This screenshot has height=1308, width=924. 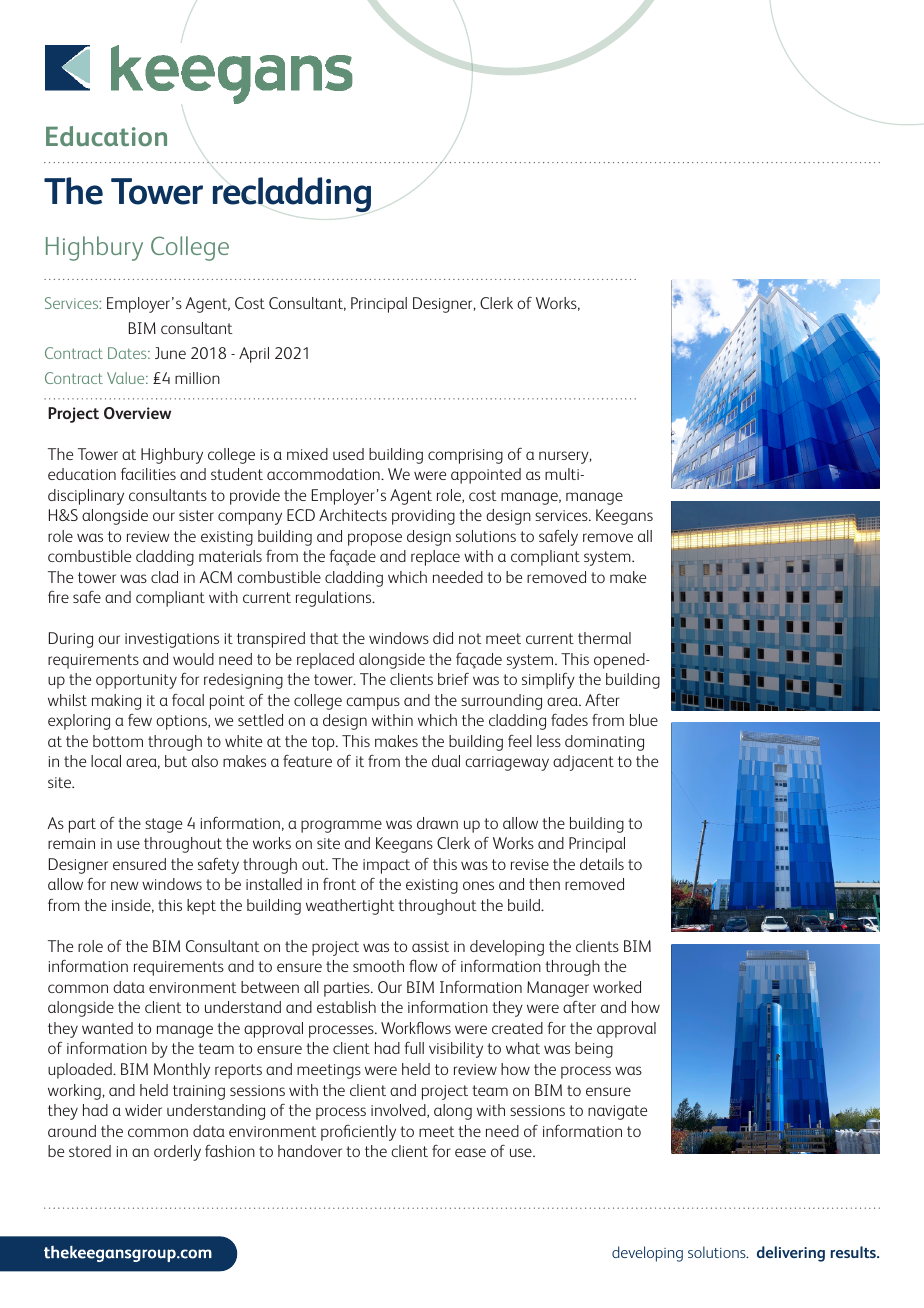 What do you see at coordinates (163, 825) in the screenshot?
I see `stage` at bounding box center [163, 825].
